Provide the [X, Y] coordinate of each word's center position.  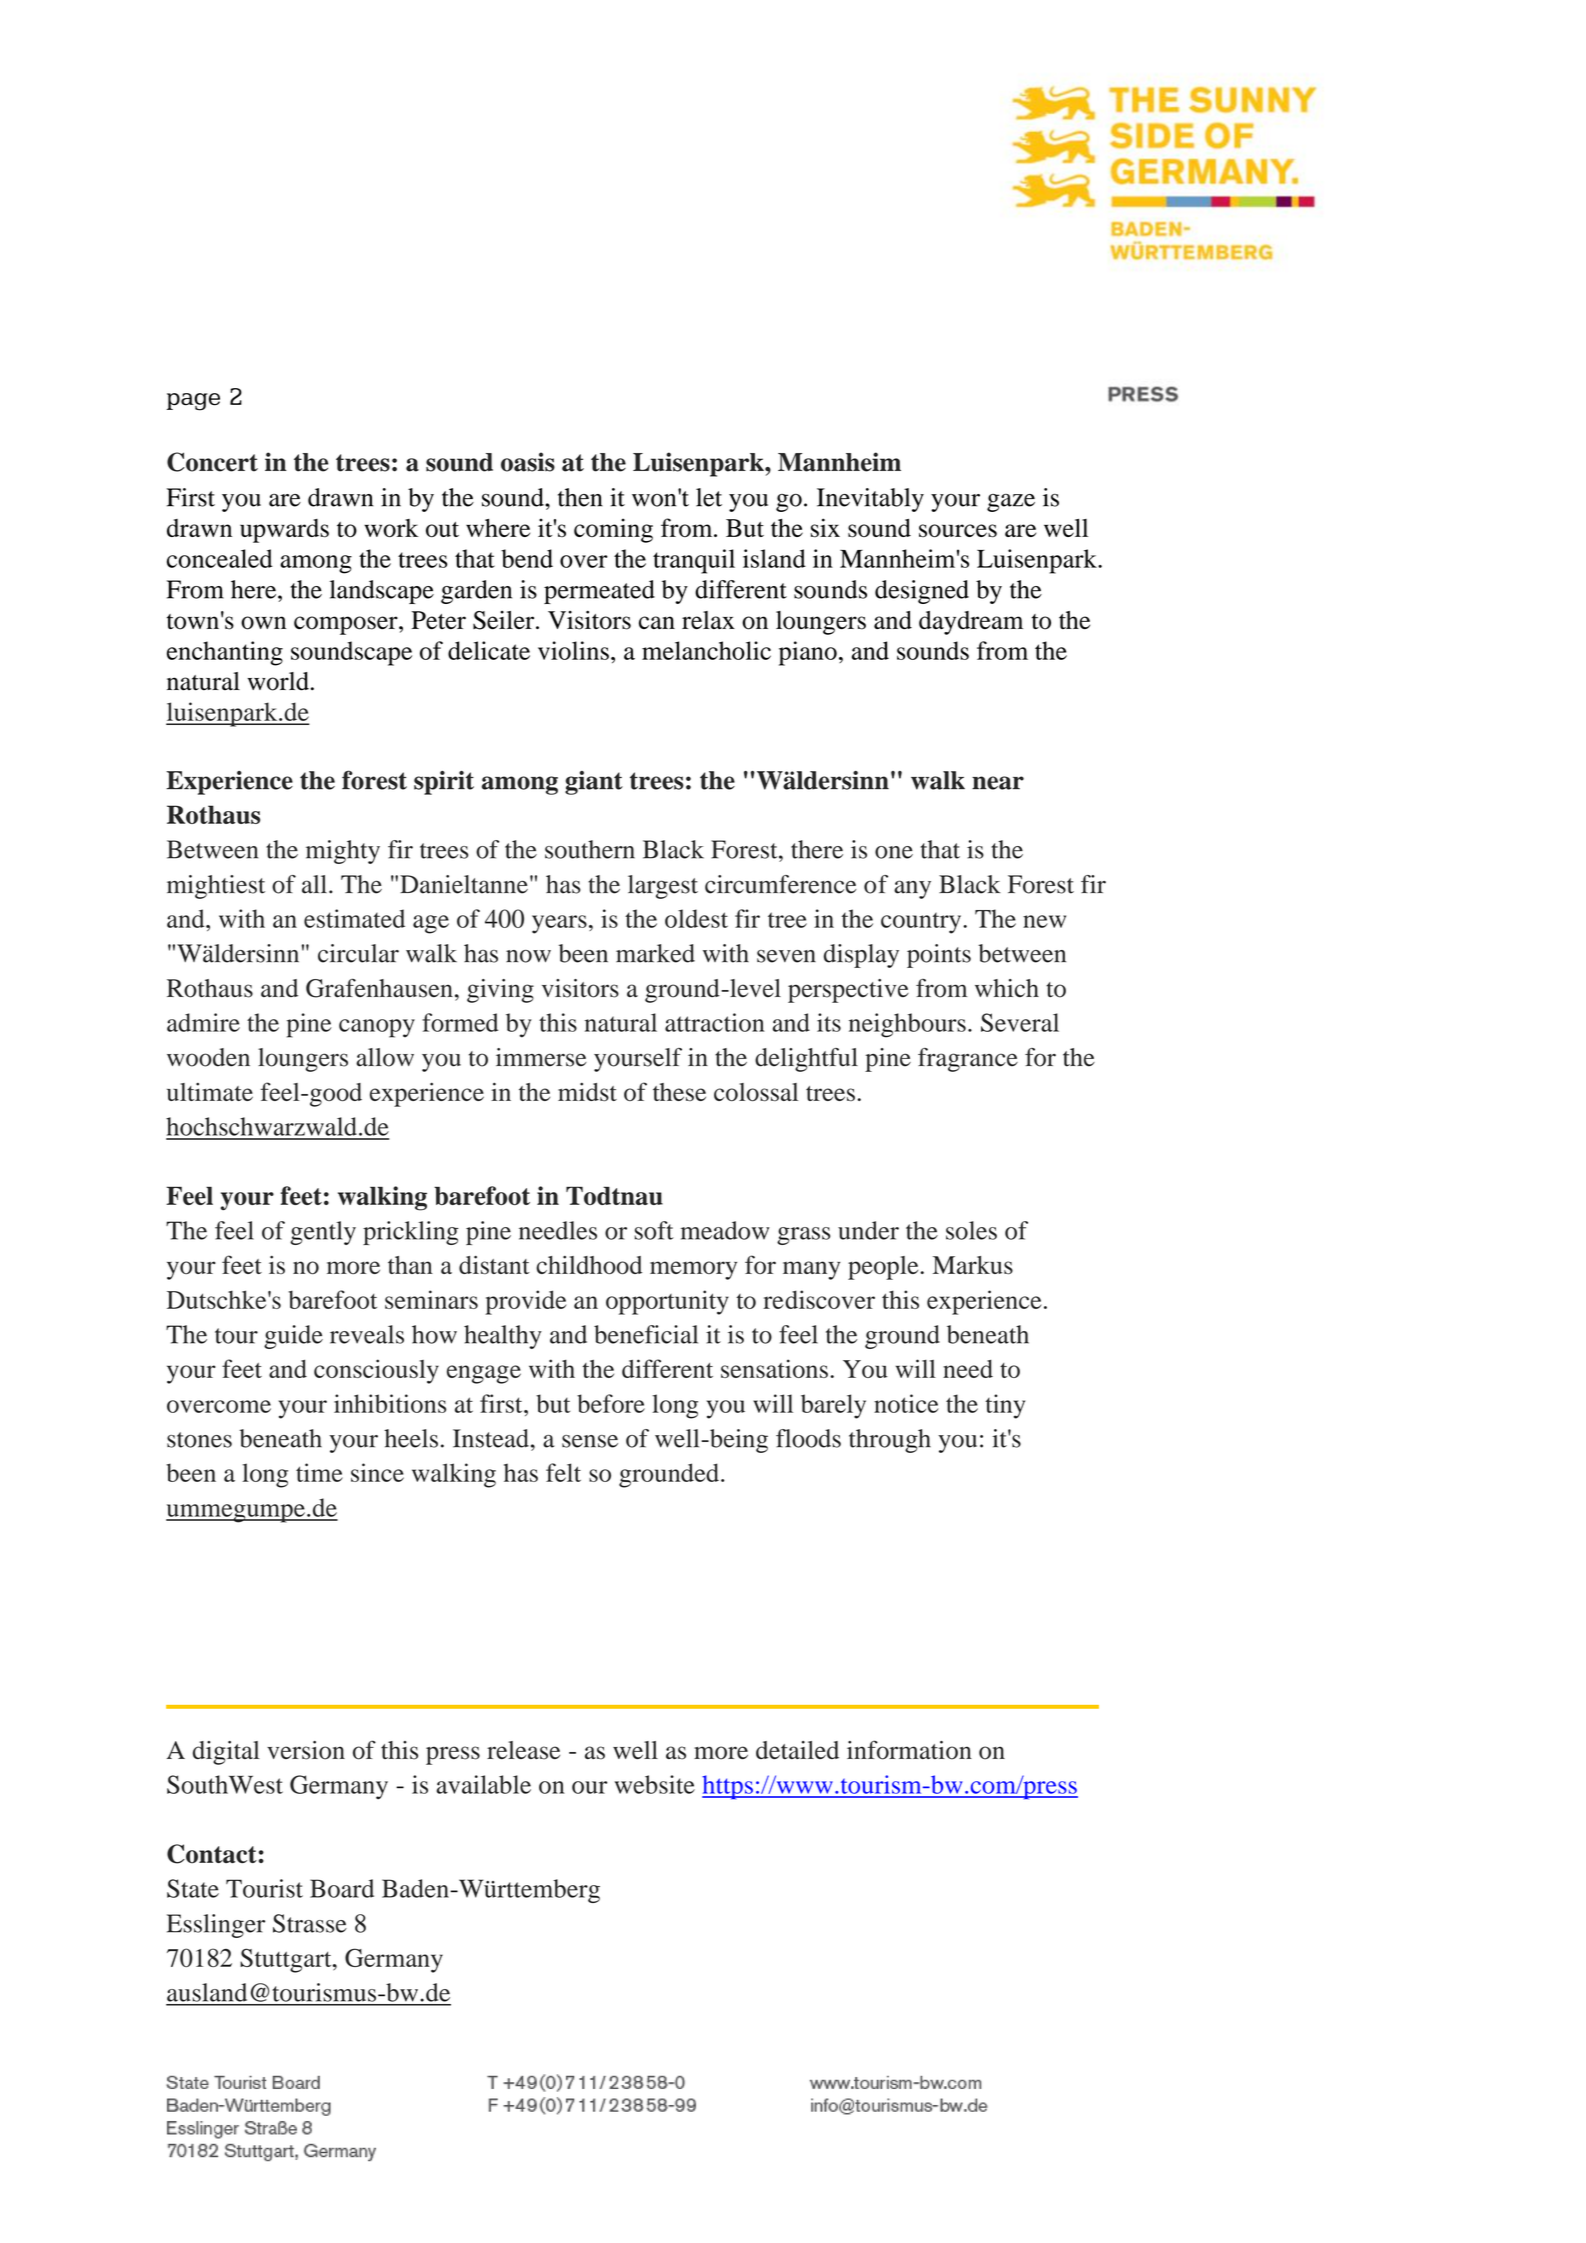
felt [563, 1472]
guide [293, 1337]
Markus [973, 1265]
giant [594, 783]
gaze [1011, 503]
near [998, 783]
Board [342, 1888]
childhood [589, 1265]
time [319, 1472]
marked [655, 953]
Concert [212, 462]
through [890, 1441]
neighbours [907, 1025]
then [580, 497]
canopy [377, 1028]
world [278, 681]
